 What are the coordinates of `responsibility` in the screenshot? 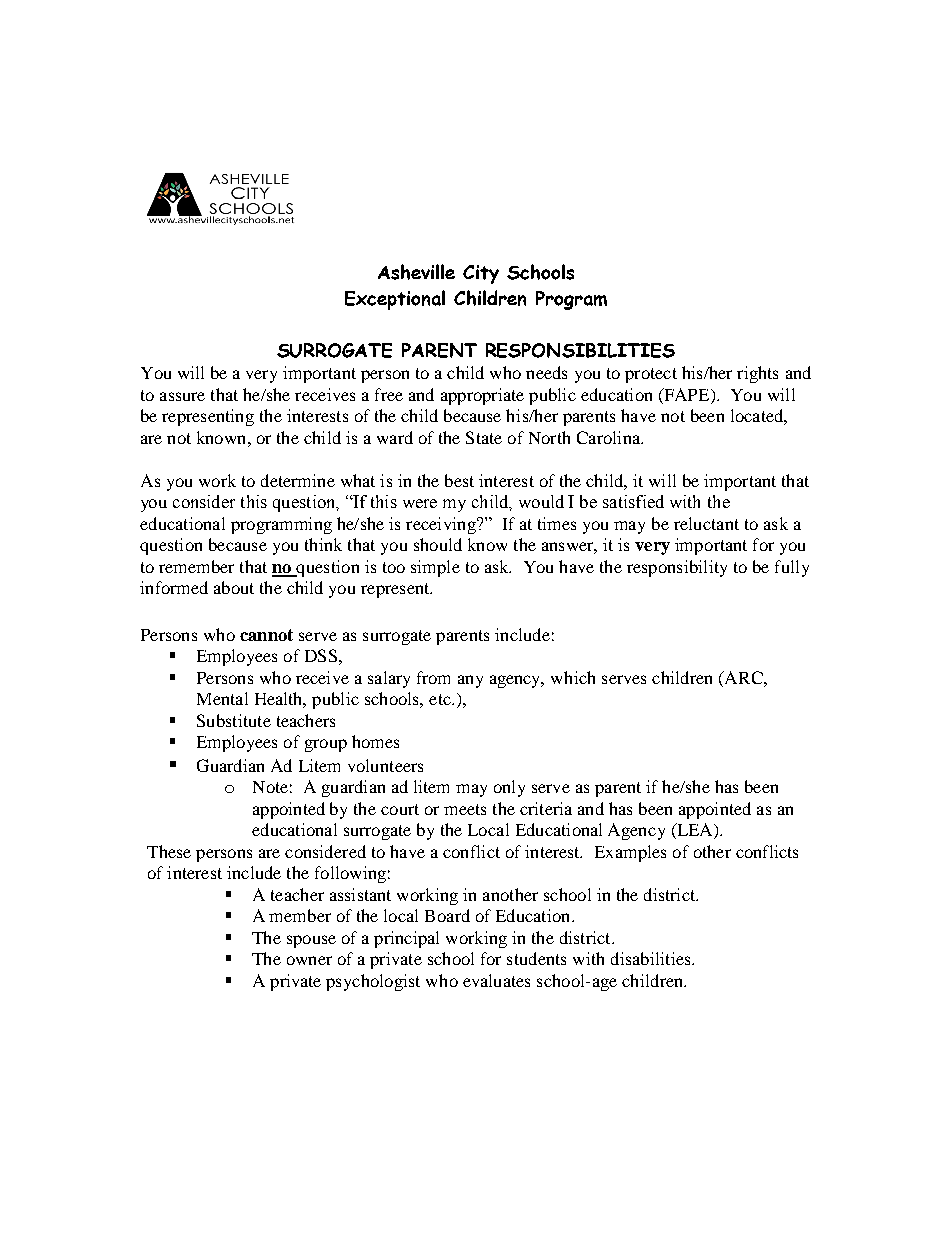 It's located at (677, 568).
